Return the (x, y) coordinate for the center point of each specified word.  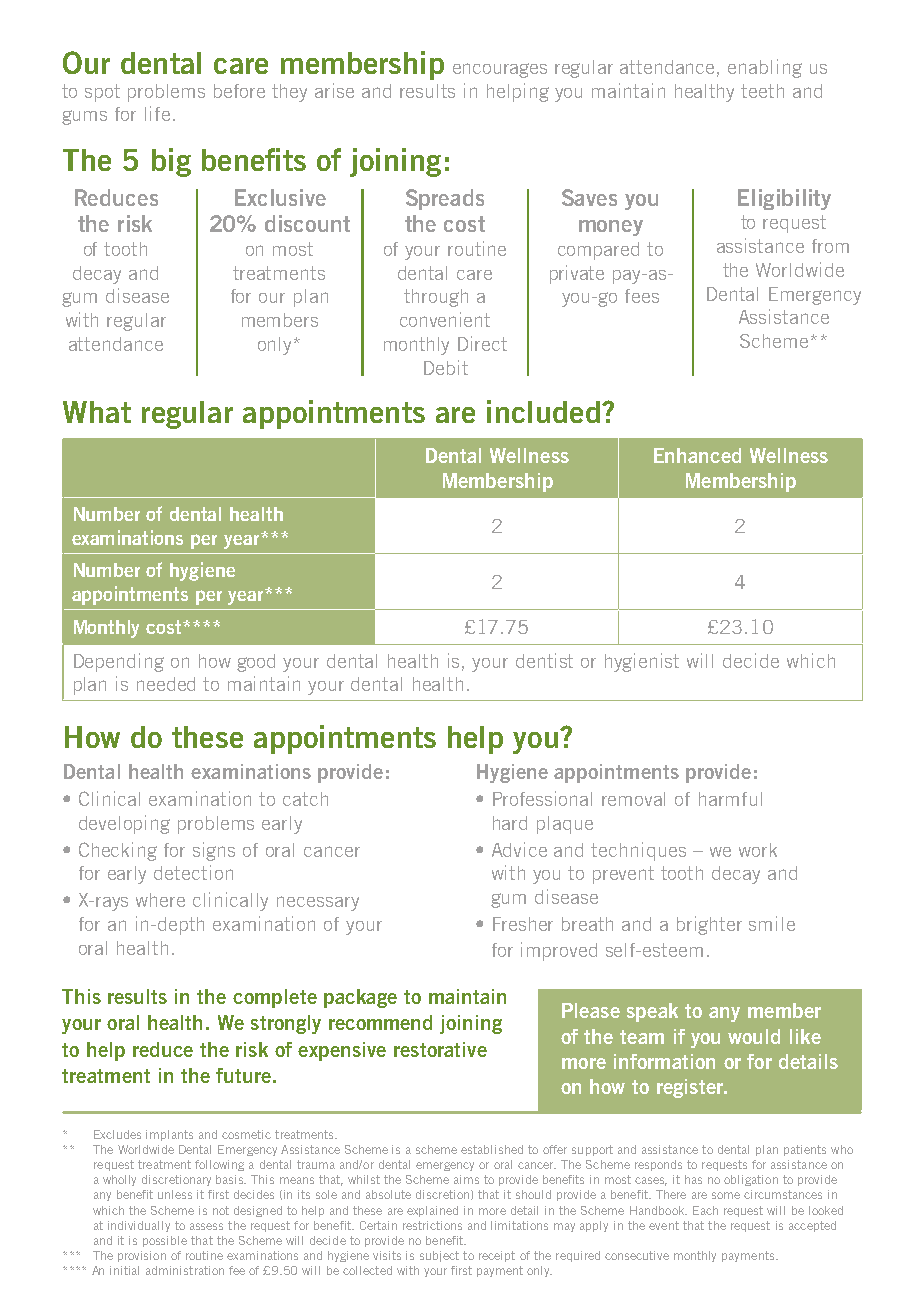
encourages (500, 70)
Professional (542, 798)
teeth (762, 91)
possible (165, 1241)
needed (166, 684)
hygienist (642, 662)
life (157, 113)
